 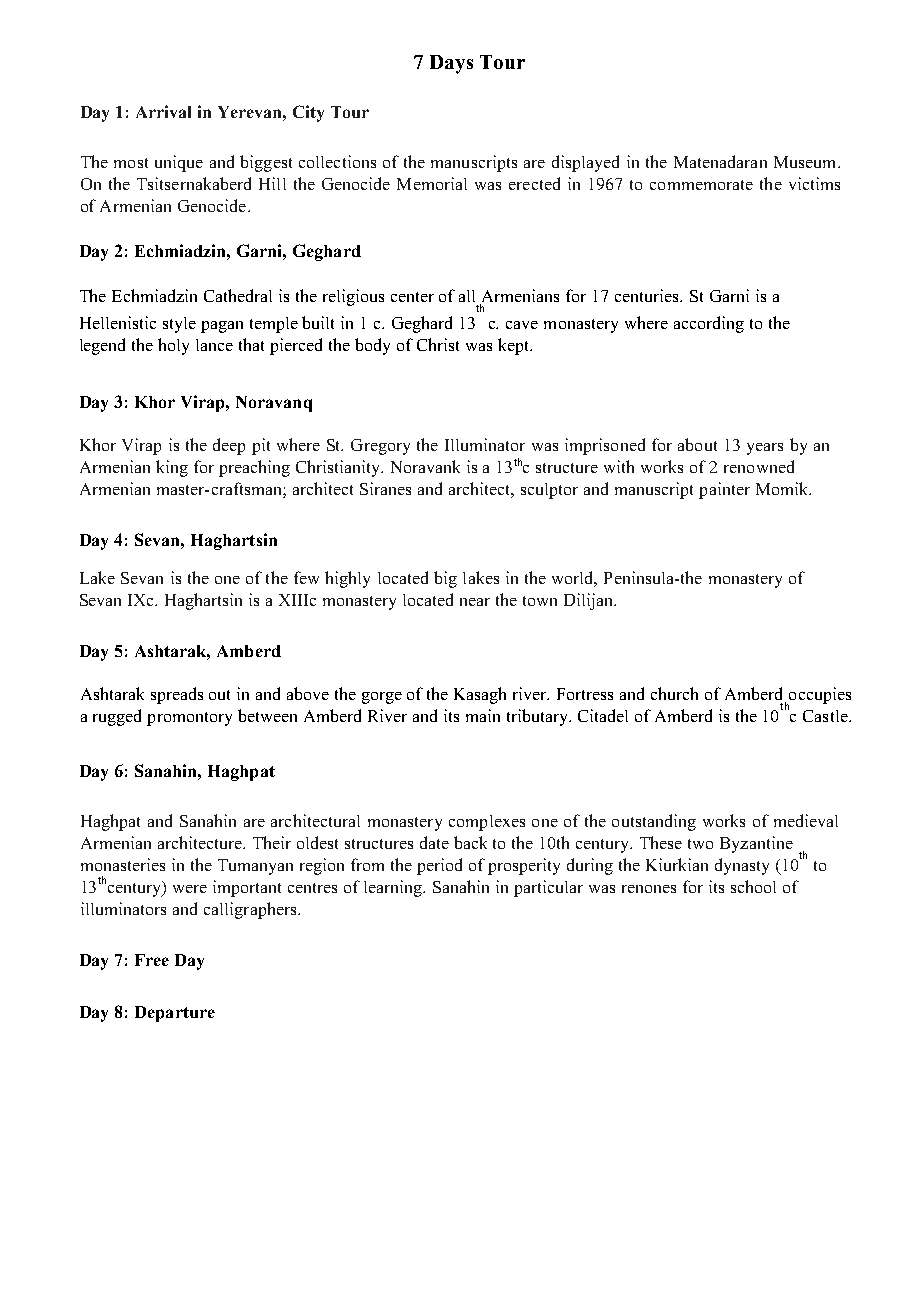 What do you see at coordinates (765, 449) in the image?
I see `years` at bounding box center [765, 449].
